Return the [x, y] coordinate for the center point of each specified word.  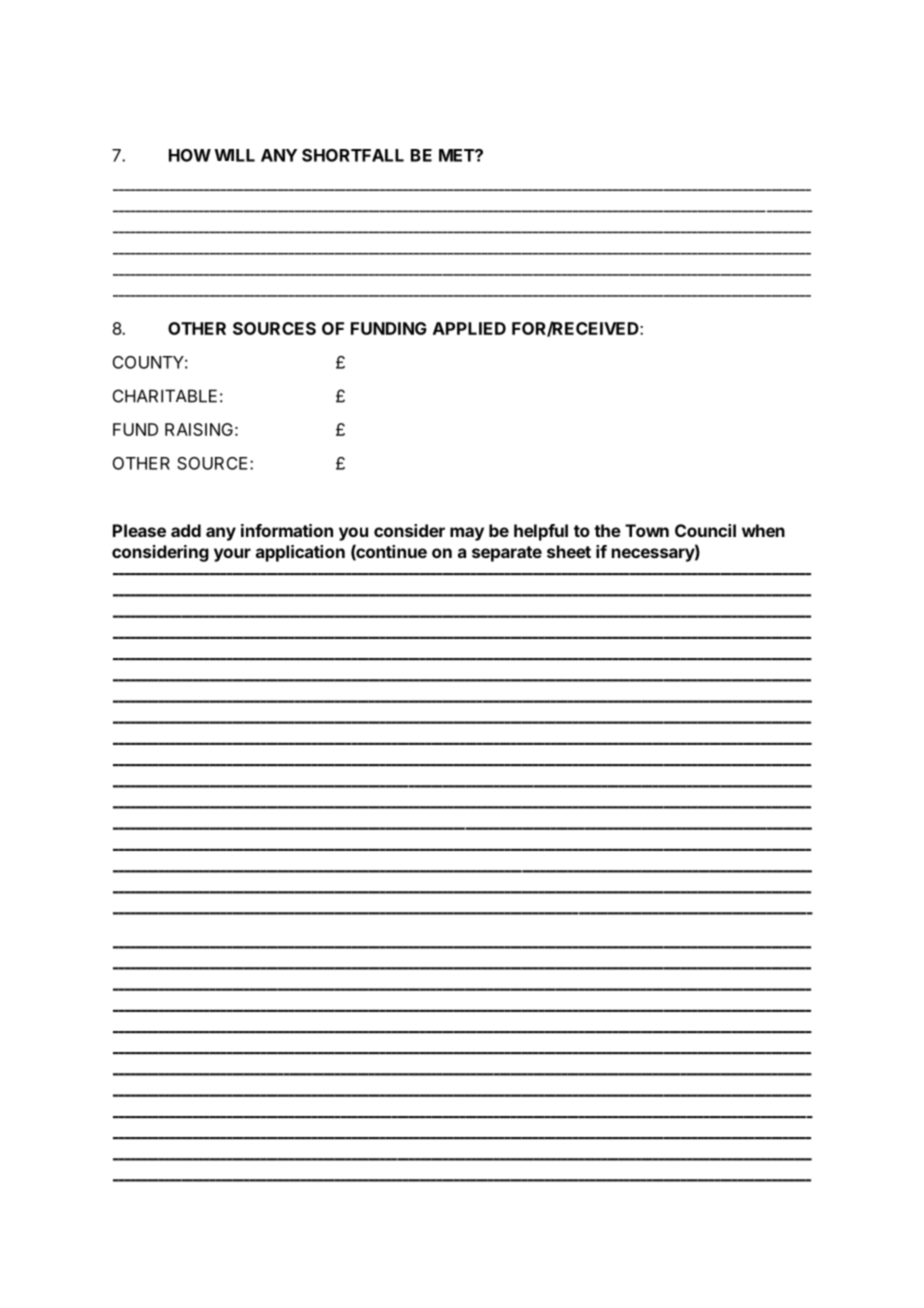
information [287, 530]
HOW [190, 155]
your [232, 555]
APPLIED [469, 328]
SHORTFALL [353, 155]
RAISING [199, 429]
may [467, 534]
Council [705, 530]
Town [647, 530]
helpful [541, 532]
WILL [234, 155]
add [186, 530]
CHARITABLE [165, 396]
